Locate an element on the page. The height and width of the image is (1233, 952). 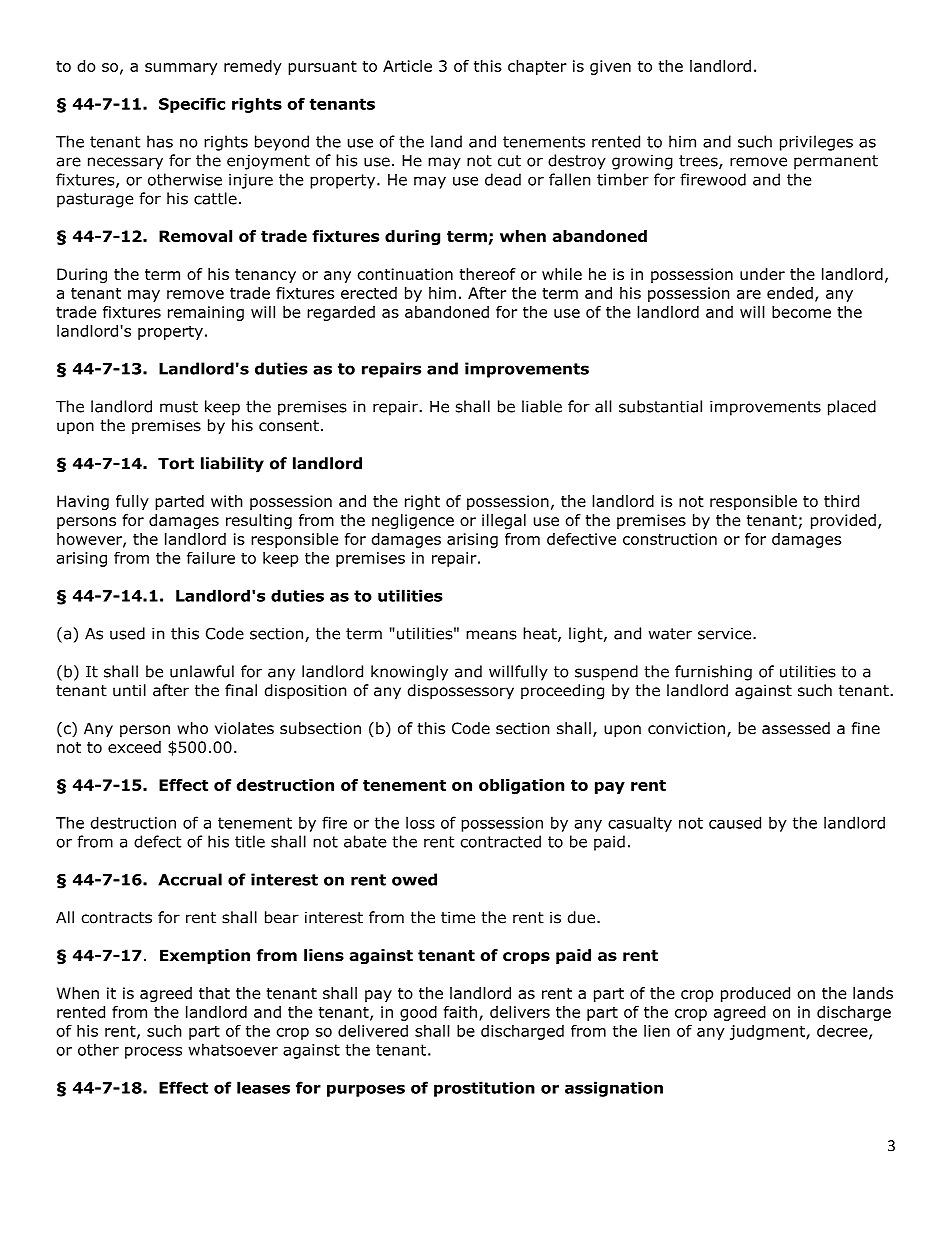
prostitution is located at coordinates (484, 1089).
